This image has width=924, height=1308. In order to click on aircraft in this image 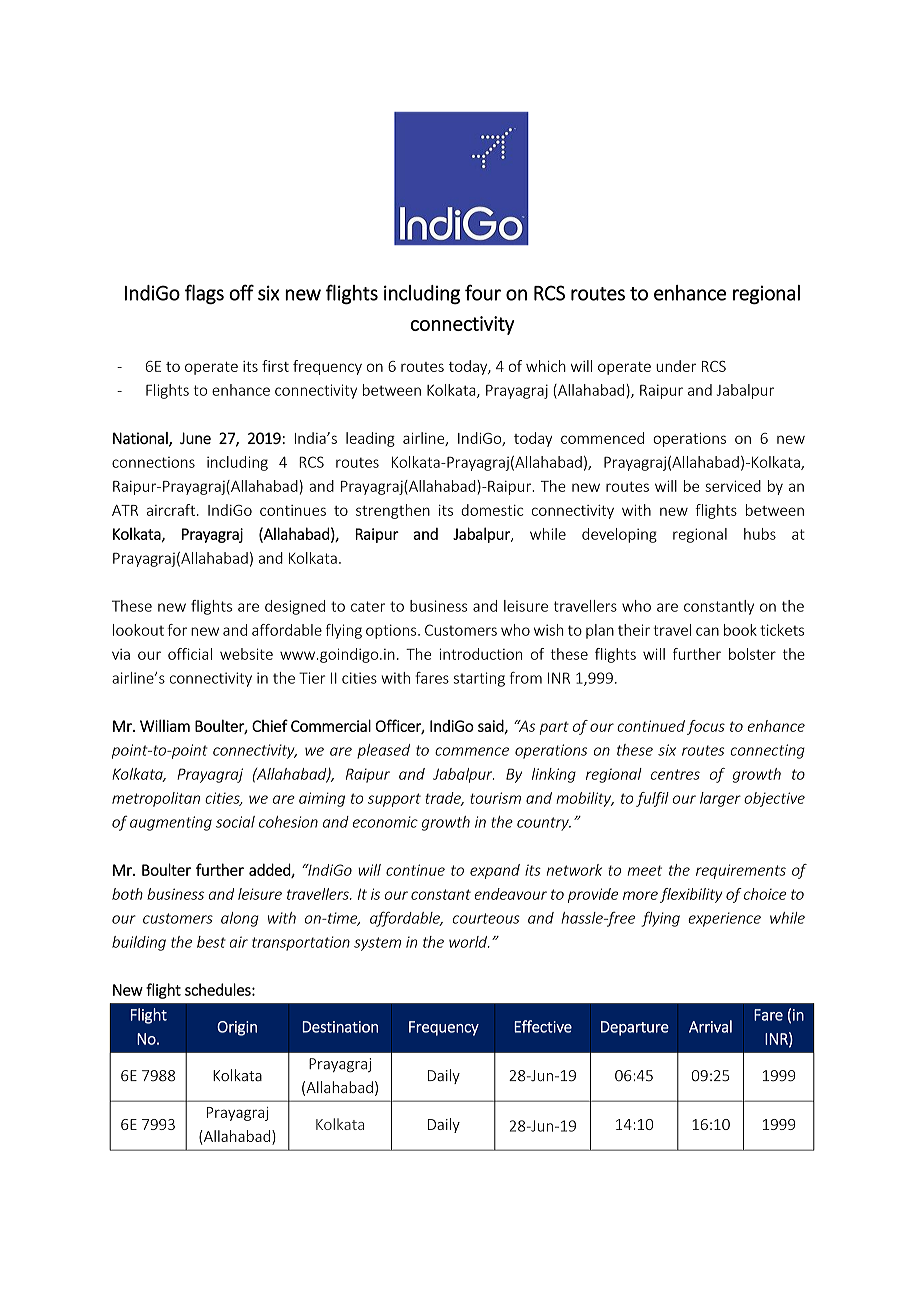, I will do `click(171, 510)`.
